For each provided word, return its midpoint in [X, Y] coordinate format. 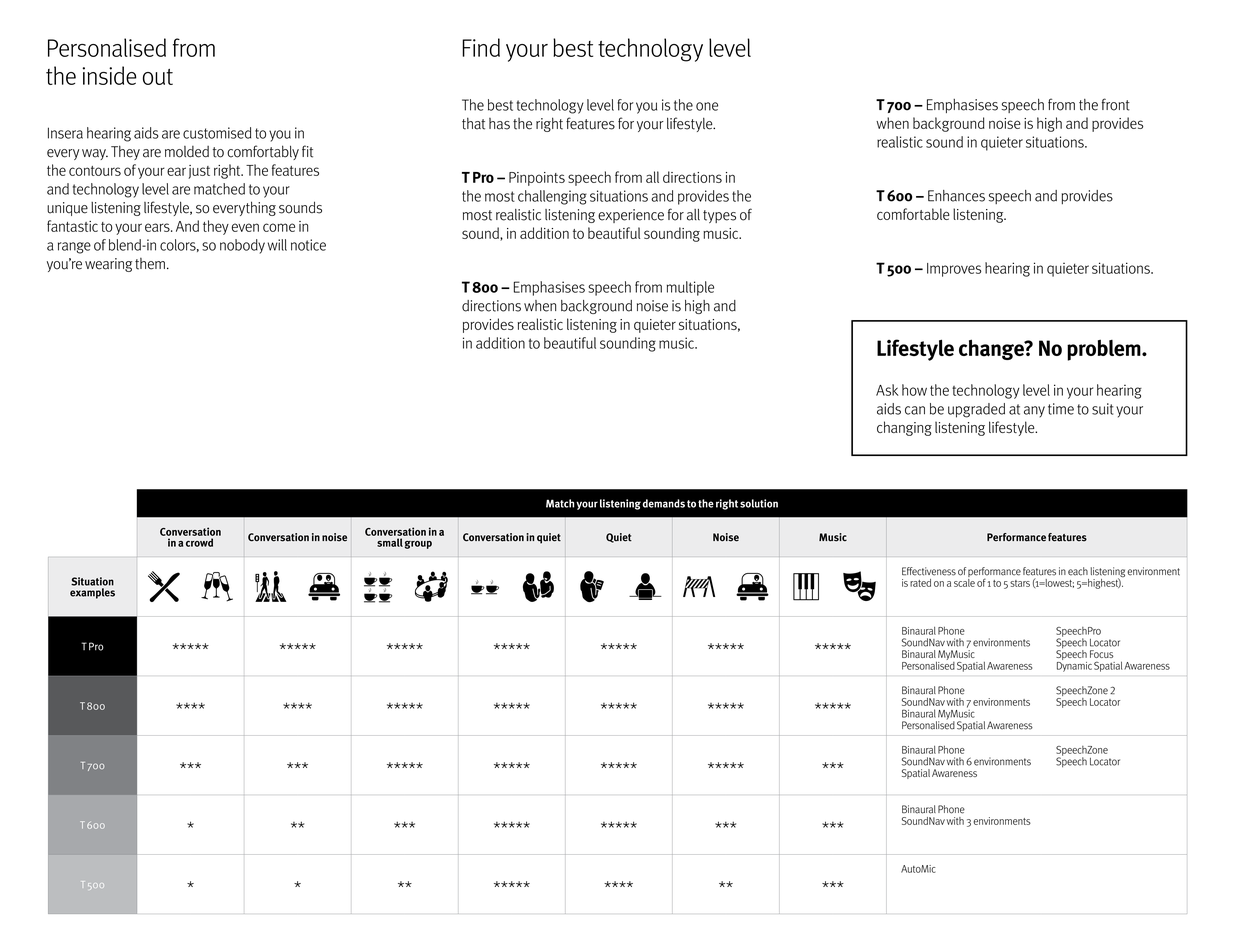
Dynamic [1074, 665]
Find [481, 47]
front [1116, 104]
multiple [690, 288]
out [158, 77]
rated [920, 583]
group [418, 545]
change [992, 349]
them [150, 264]
